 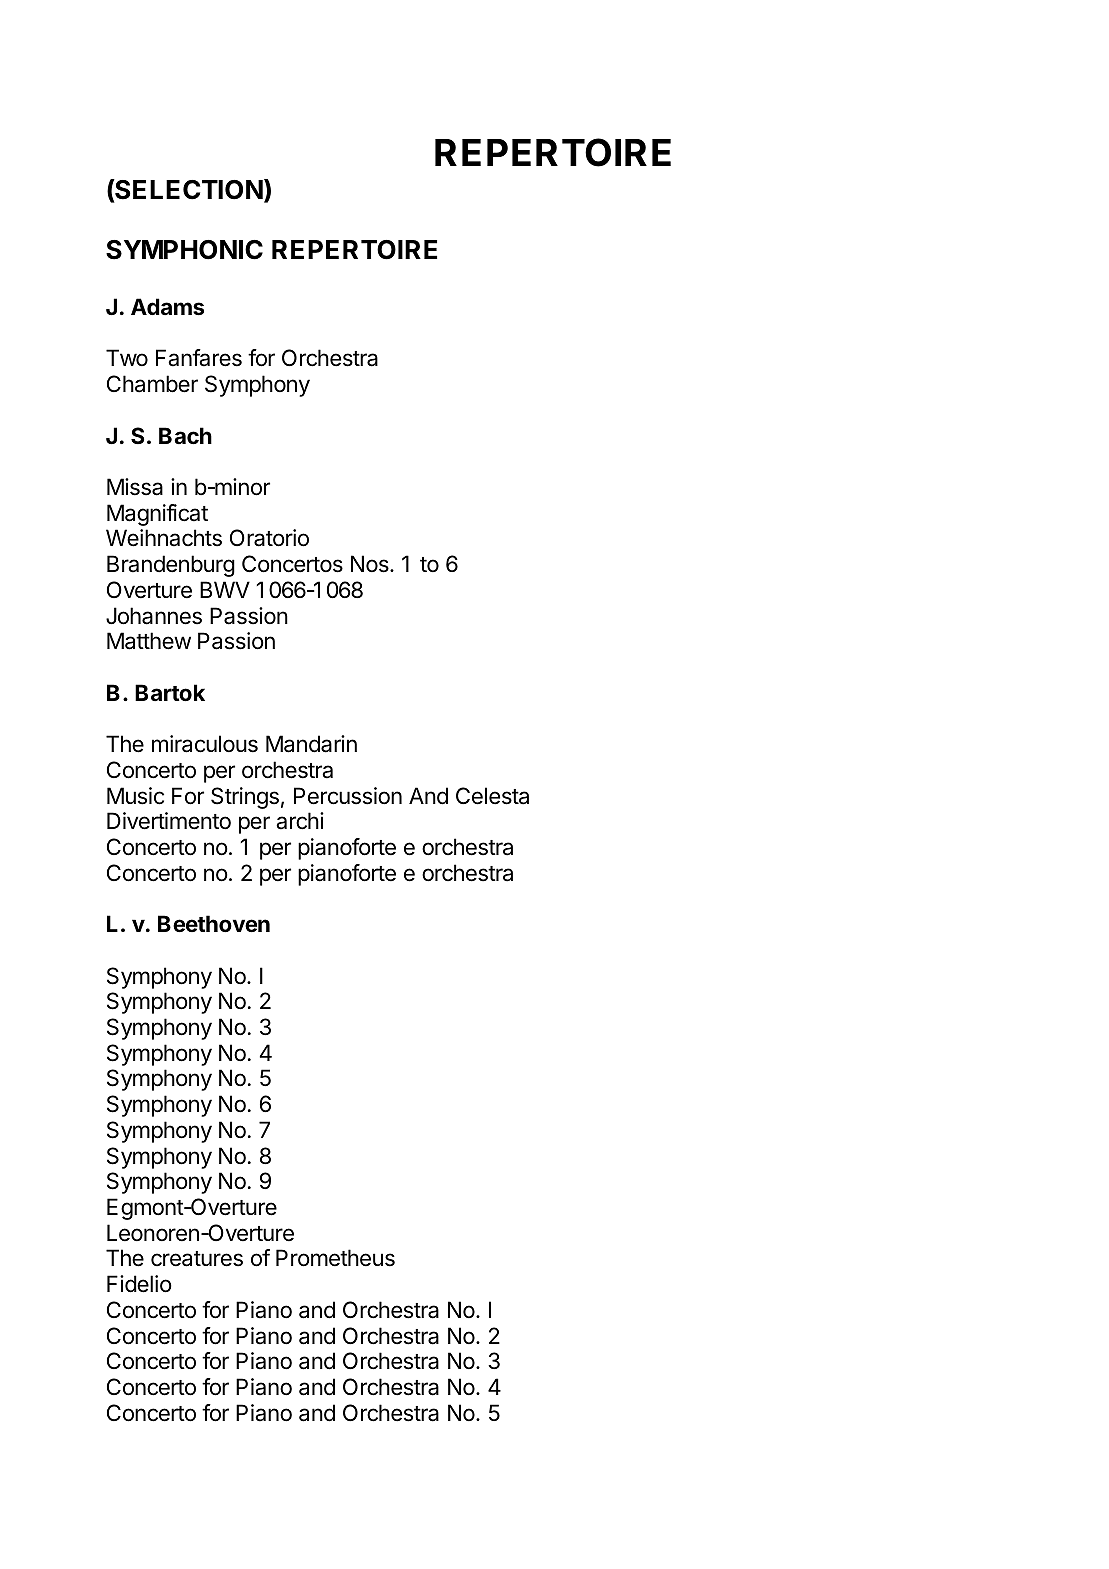 I want to click on Nos, so click(x=371, y=564).
